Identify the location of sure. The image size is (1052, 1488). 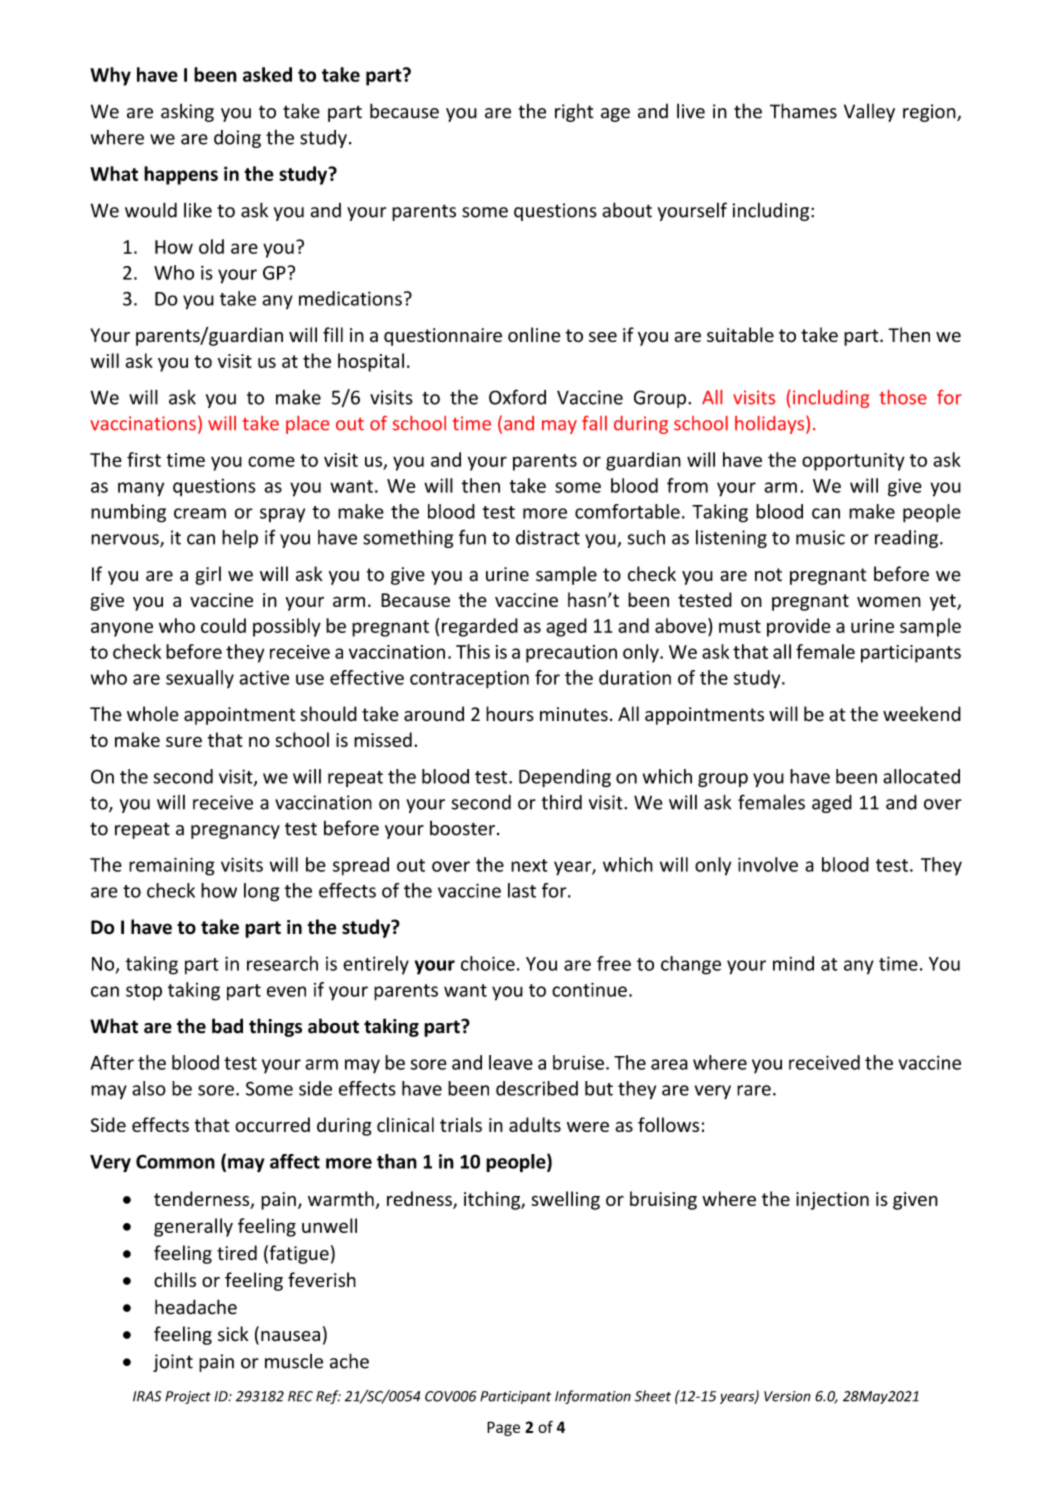
(184, 741).
